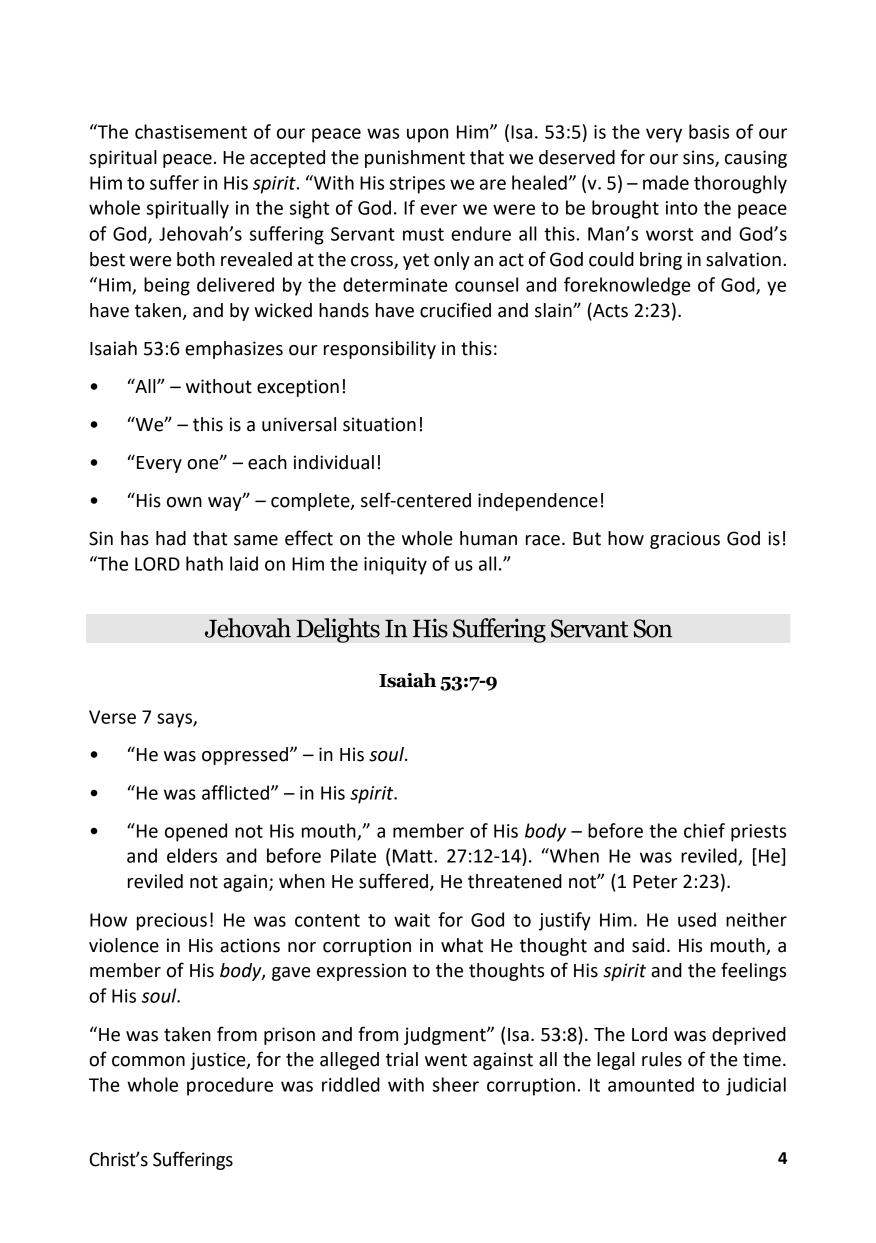  Describe the element at coordinates (655, 882) in the screenshot. I see `Peter` at that location.
